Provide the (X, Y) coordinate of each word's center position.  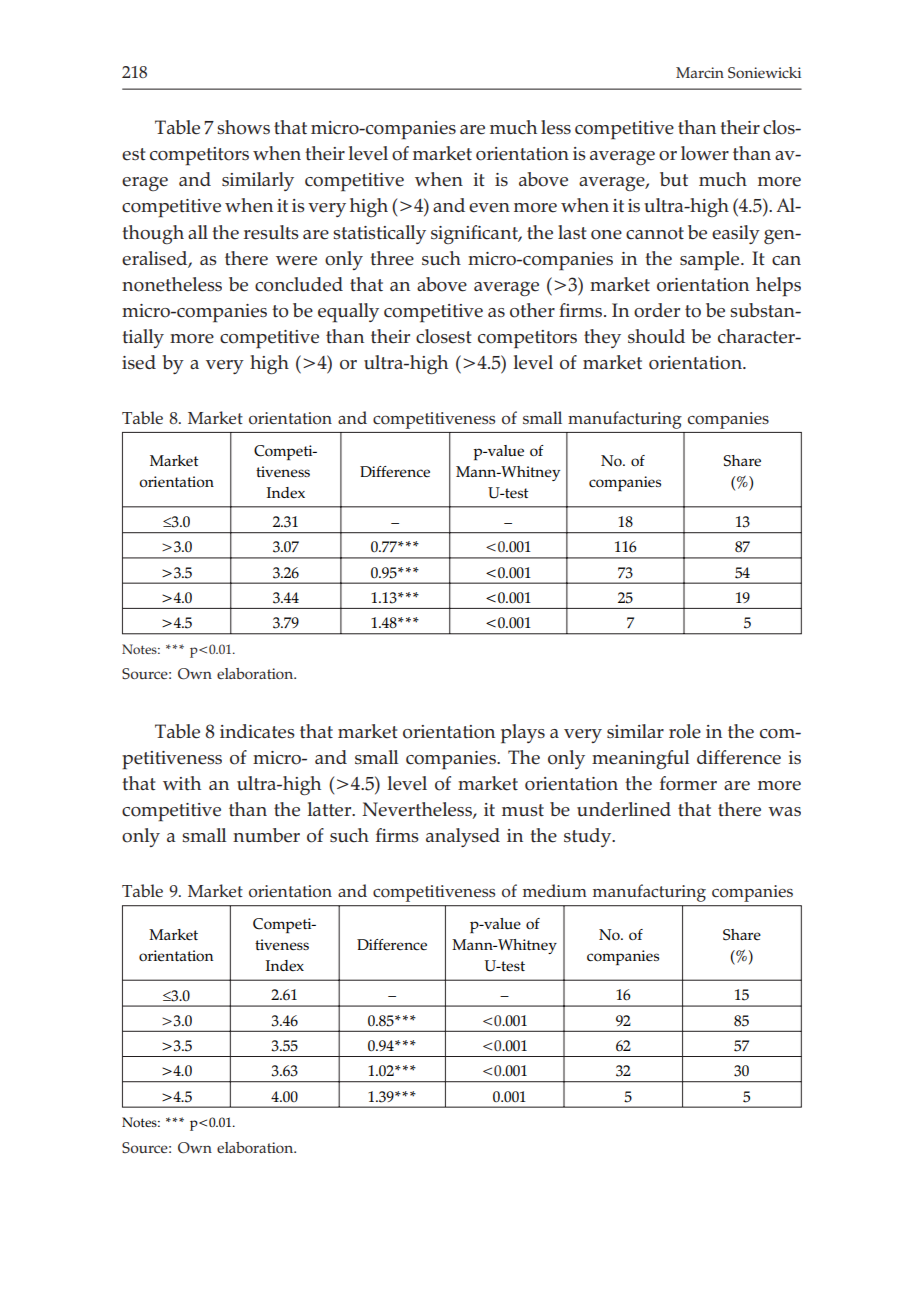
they (602, 338)
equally (348, 313)
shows (243, 127)
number (266, 835)
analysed (463, 837)
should (656, 336)
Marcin (700, 72)
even (489, 208)
